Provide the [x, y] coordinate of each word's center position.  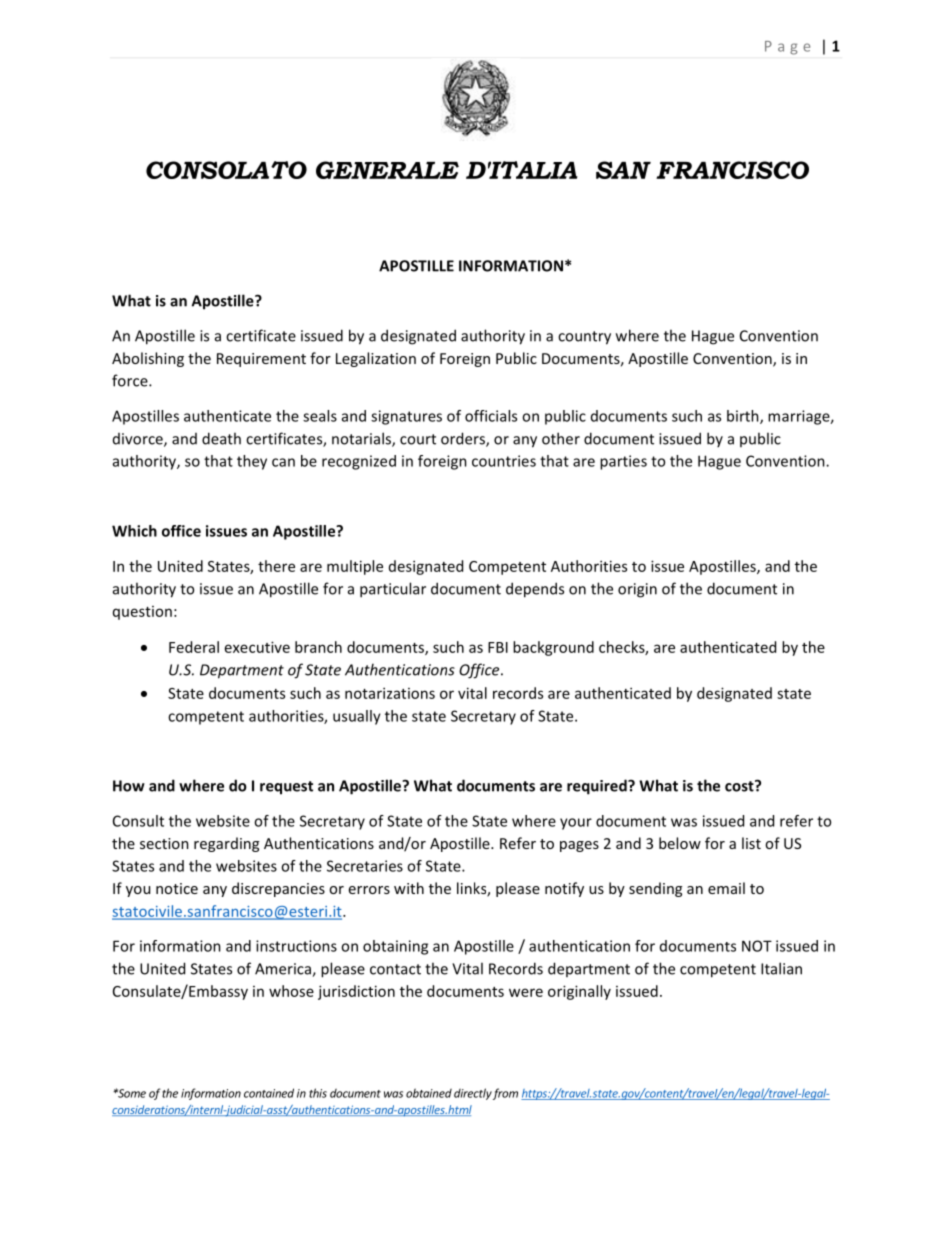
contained [269, 1093]
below [680, 843]
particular [393, 590]
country [584, 338]
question [142, 613]
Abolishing [148, 359]
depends [535, 590]
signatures [406, 417]
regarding [226, 844]
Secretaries [365, 866]
